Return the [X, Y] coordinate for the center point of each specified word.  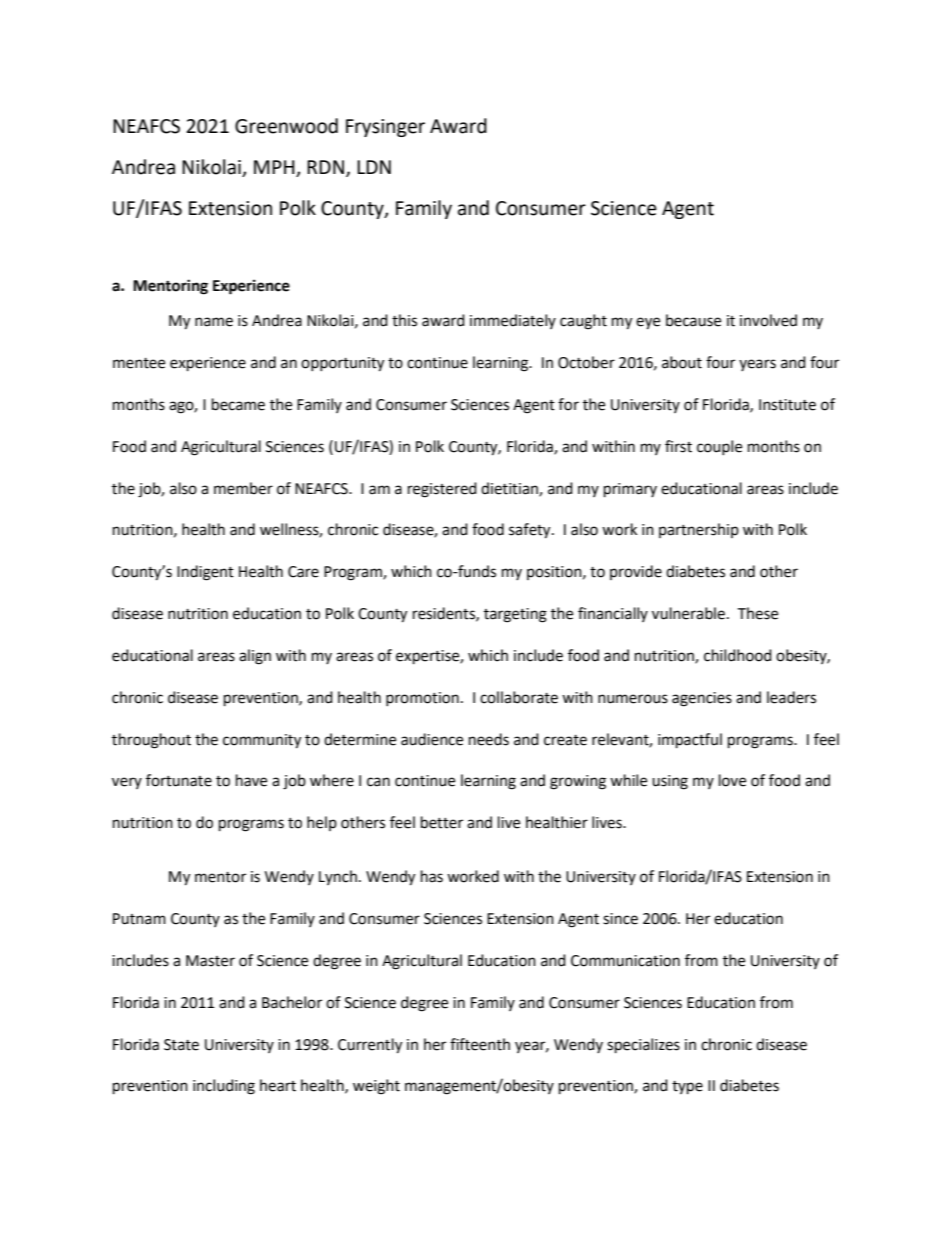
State [181, 1045]
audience [432, 739]
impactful [690, 741]
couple [719, 447]
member [243, 488]
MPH [274, 167]
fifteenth [480, 1044]
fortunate [179, 780]
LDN [374, 167]
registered [442, 490]
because [693, 320]
